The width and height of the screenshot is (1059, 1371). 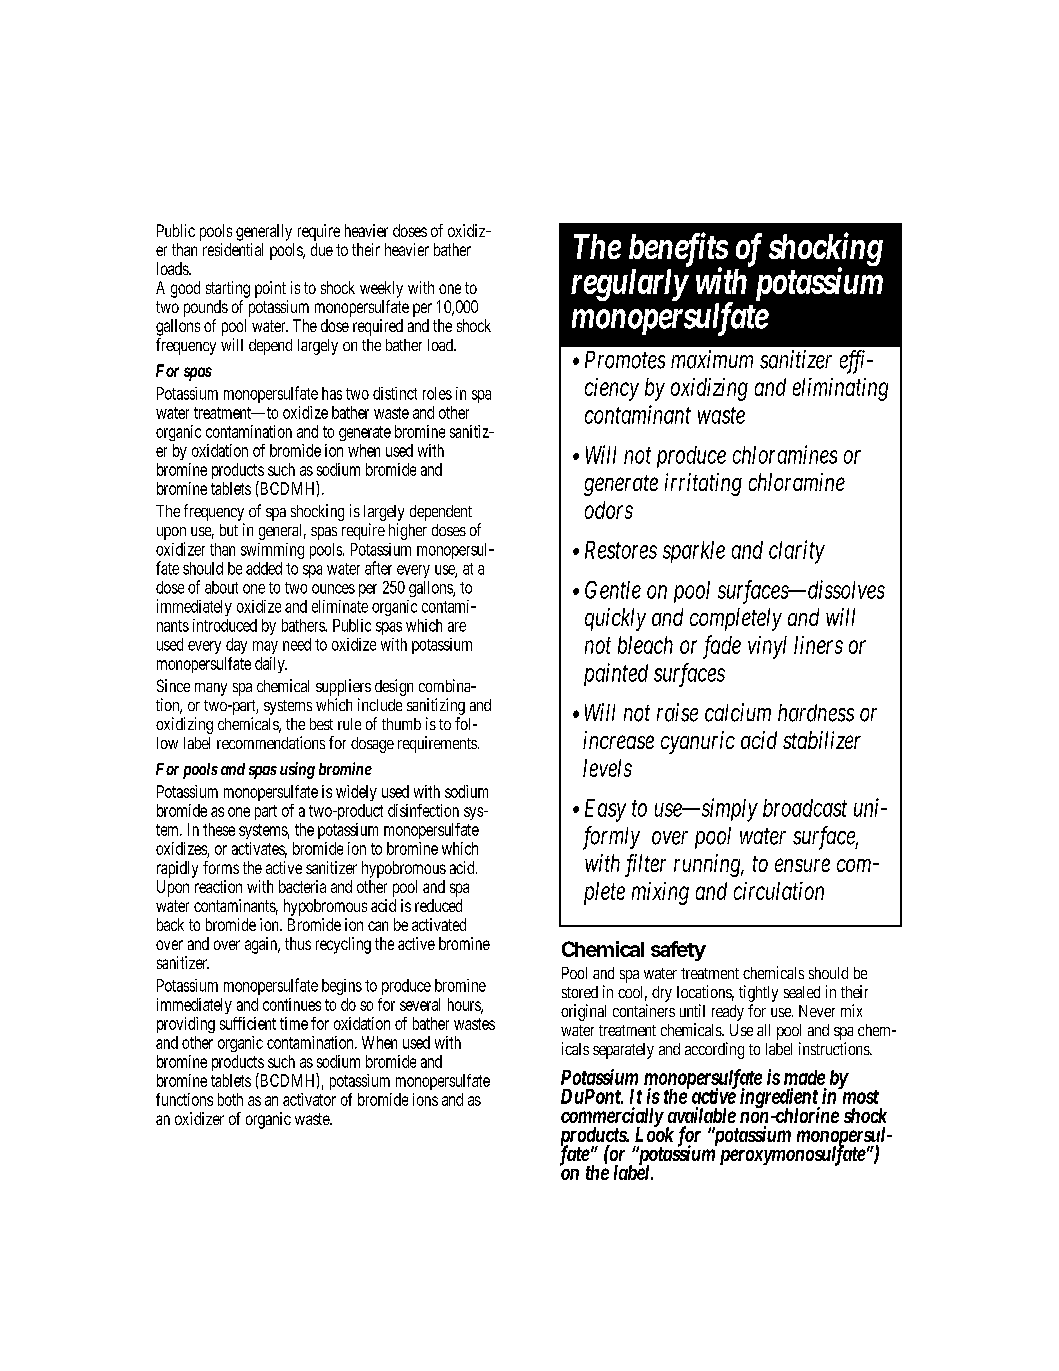 I want to click on maximum, so click(x=712, y=359).
